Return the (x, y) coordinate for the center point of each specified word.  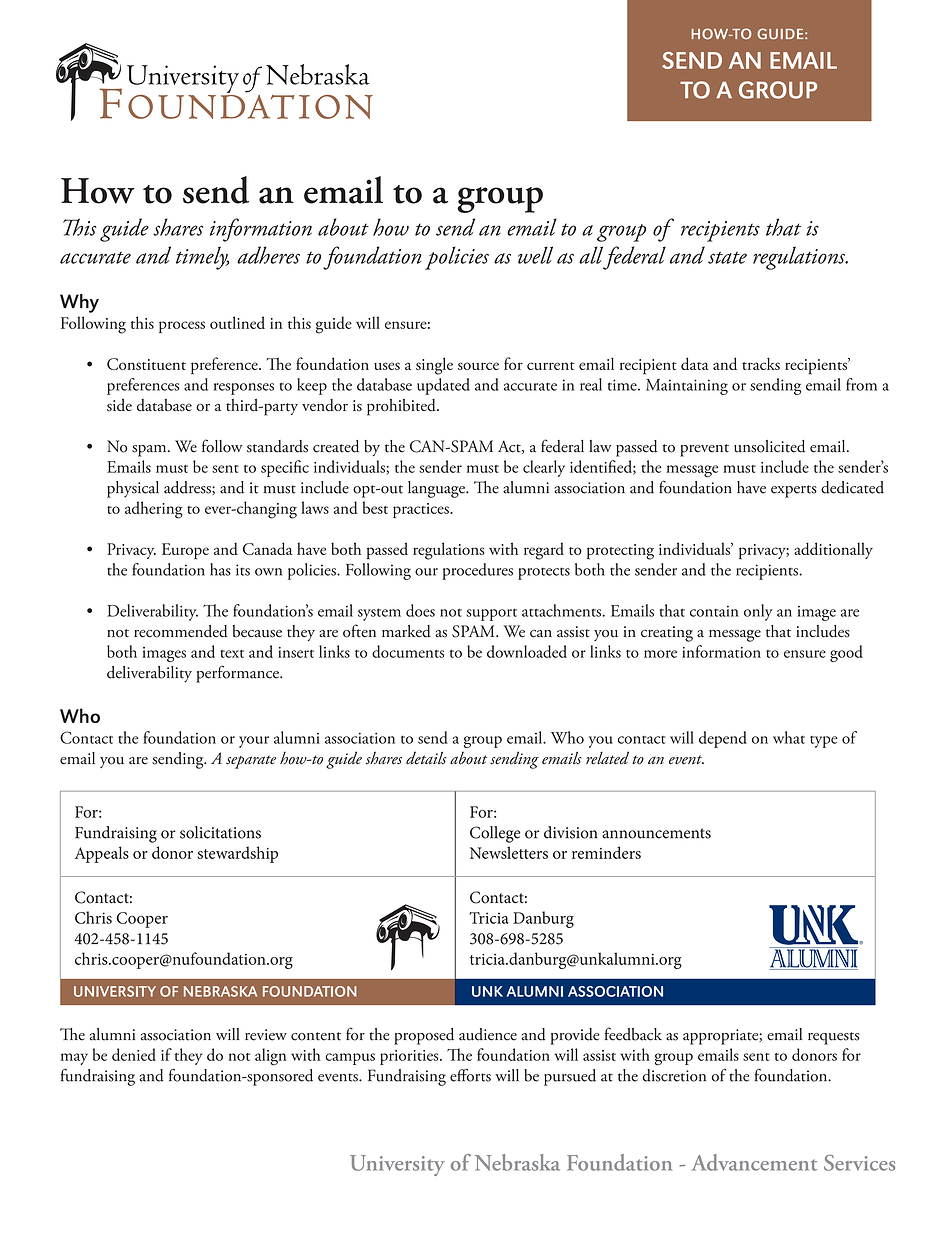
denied (134, 1054)
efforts (470, 1075)
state (727, 257)
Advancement (754, 1162)
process (182, 327)
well (535, 255)
